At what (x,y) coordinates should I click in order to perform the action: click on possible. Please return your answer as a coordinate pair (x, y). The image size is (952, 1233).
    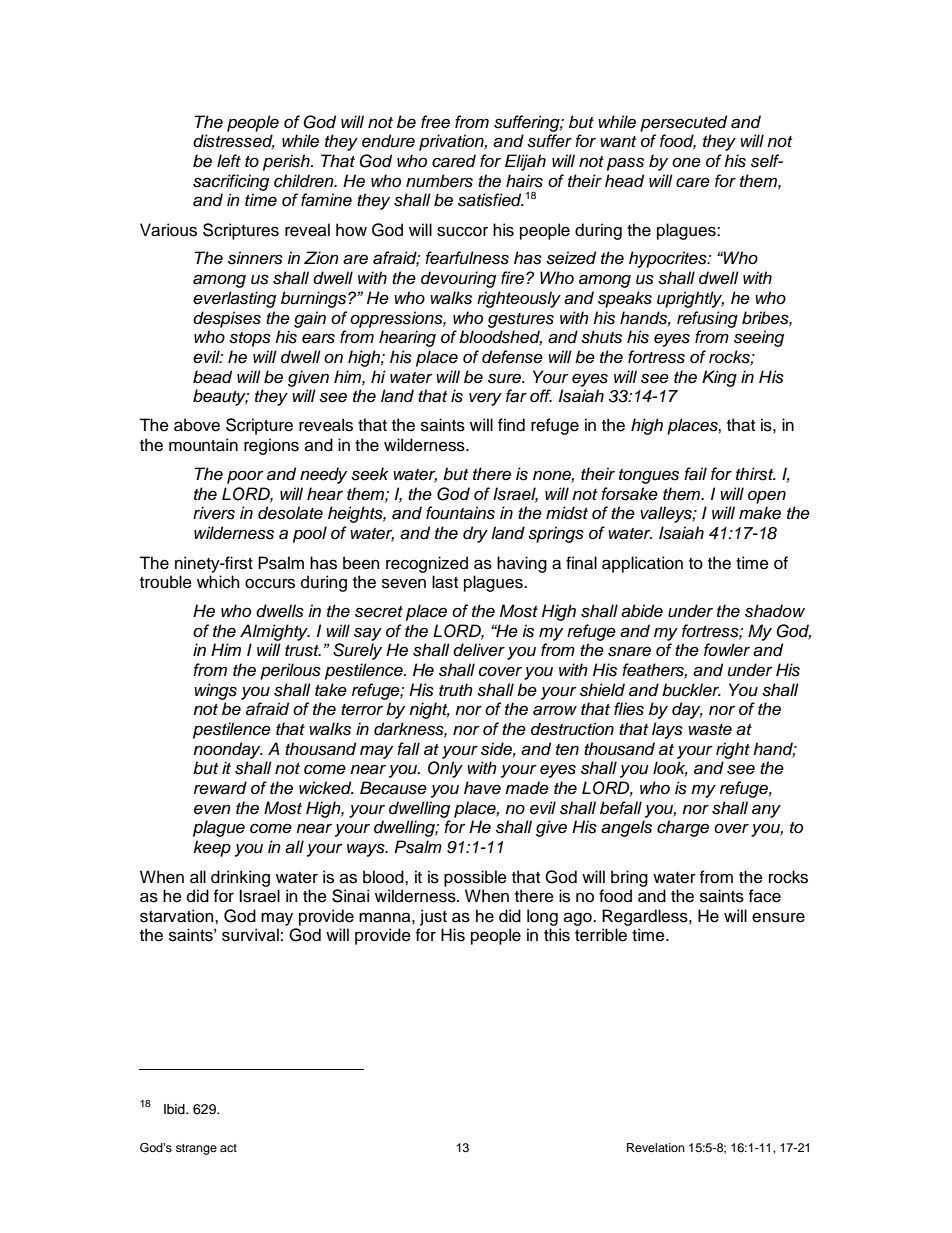
    Looking at the image, I should click on (475, 878).
